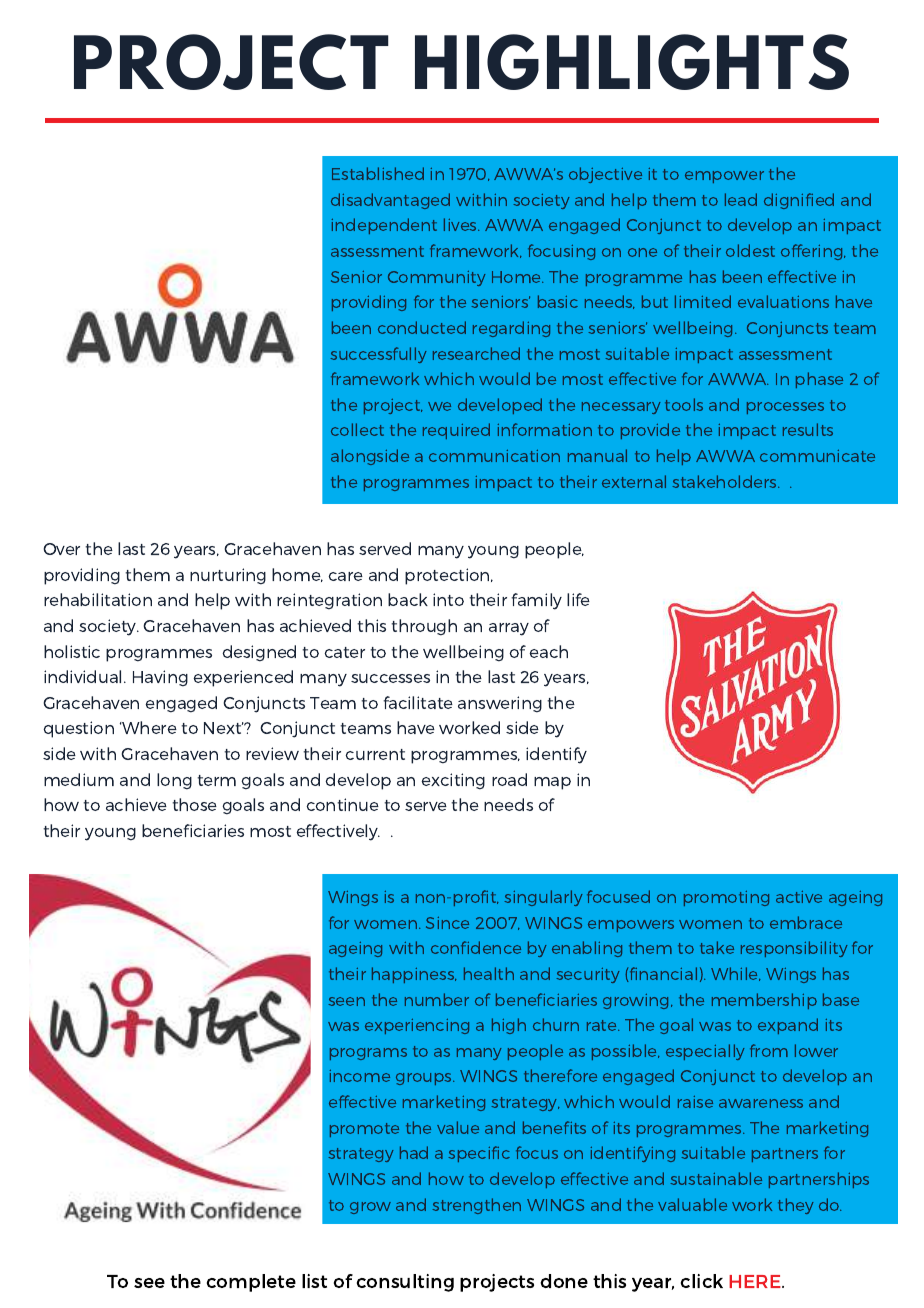 The width and height of the image is (924, 1308). Describe the element at coordinates (251, 1283) in the image. I see `complete` at that location.
